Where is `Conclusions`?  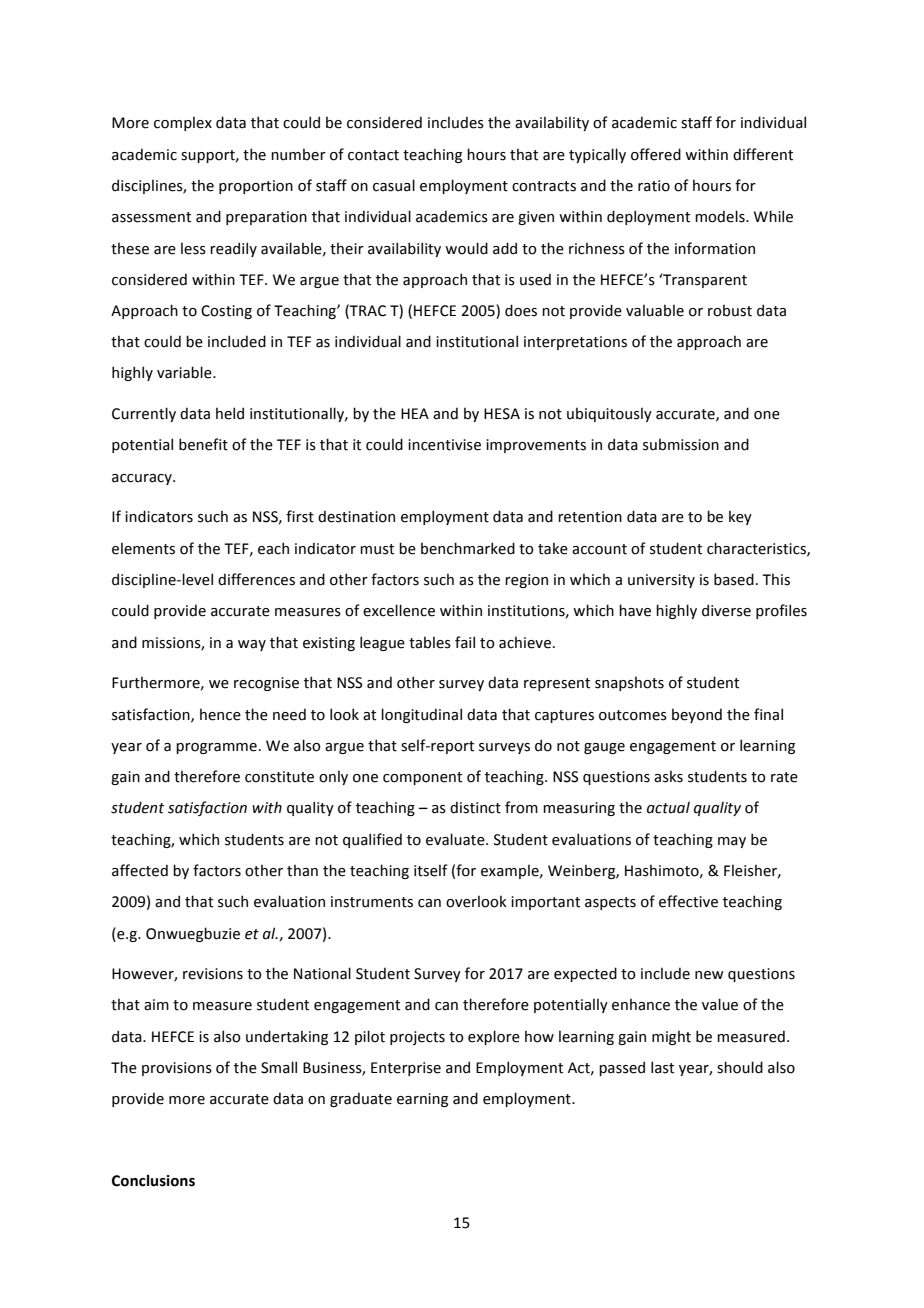 Conclusions is located at coordinates (153, 1180).
